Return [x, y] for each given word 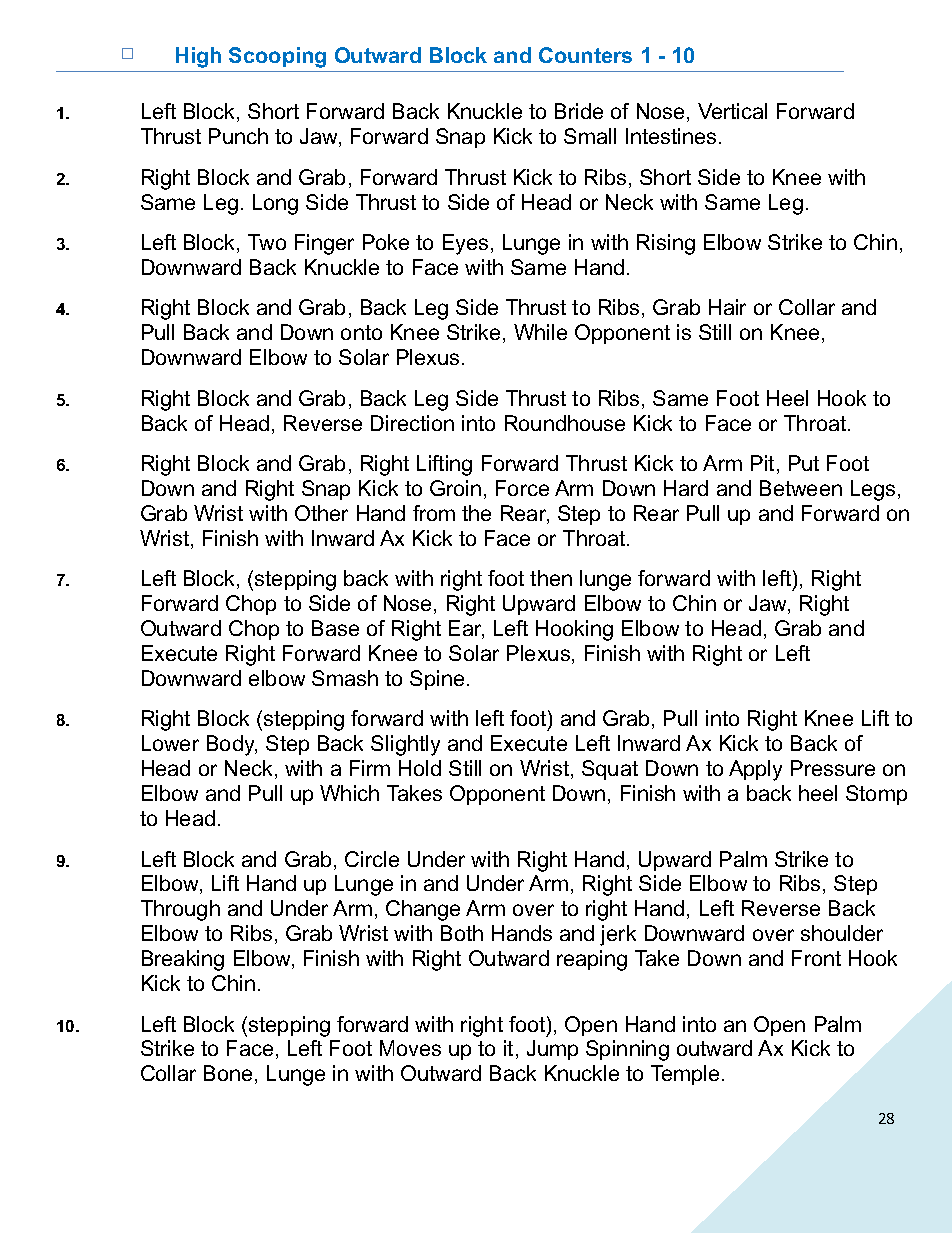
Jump [552, 1050]
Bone [228, 1073]
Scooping [277, 57]
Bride [579, 111]
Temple [685, 1075]
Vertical [732, 111]
